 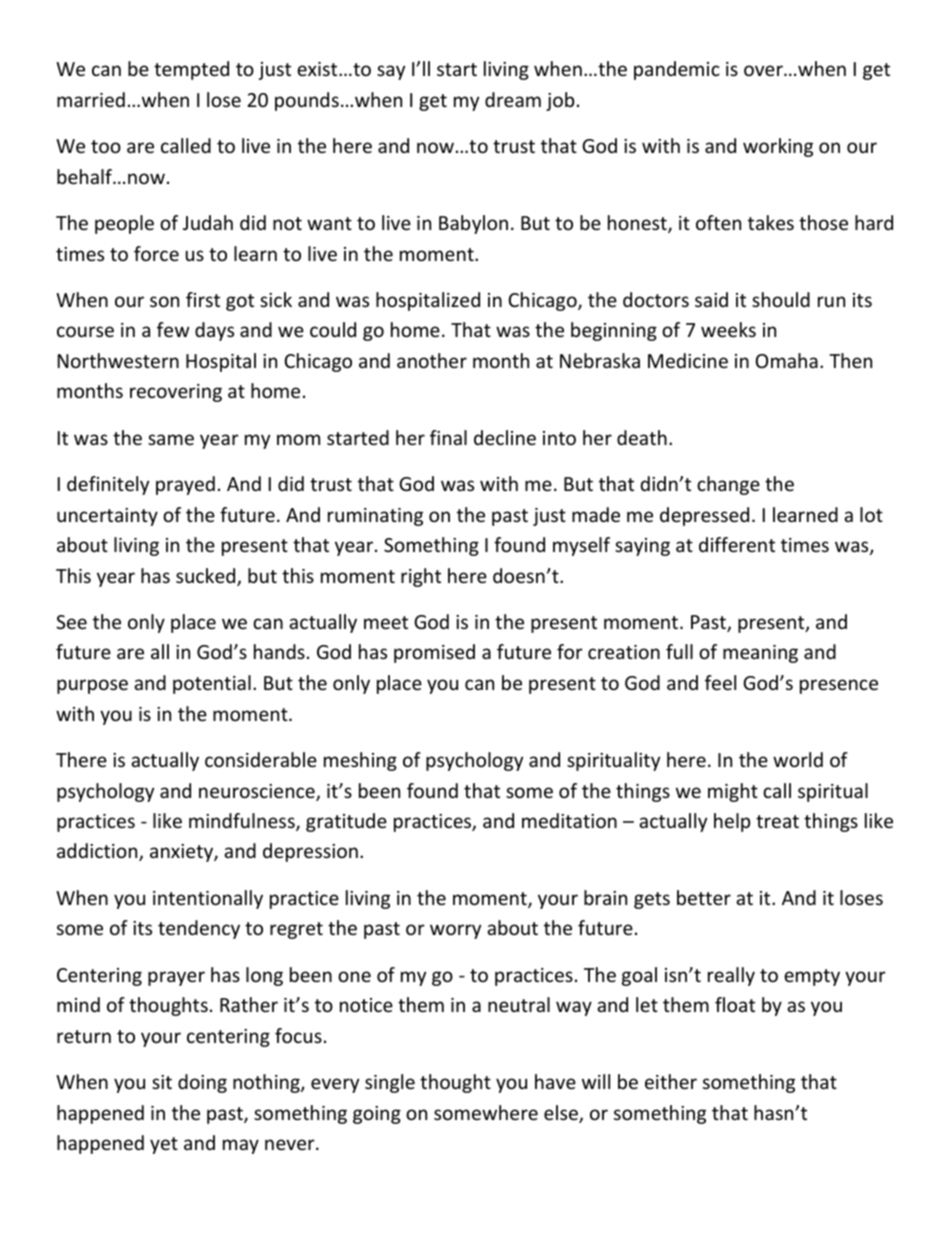 What do you see at coordinates (191, 70) in the page?
I see `tempted` at bounding box center [191, 70].
